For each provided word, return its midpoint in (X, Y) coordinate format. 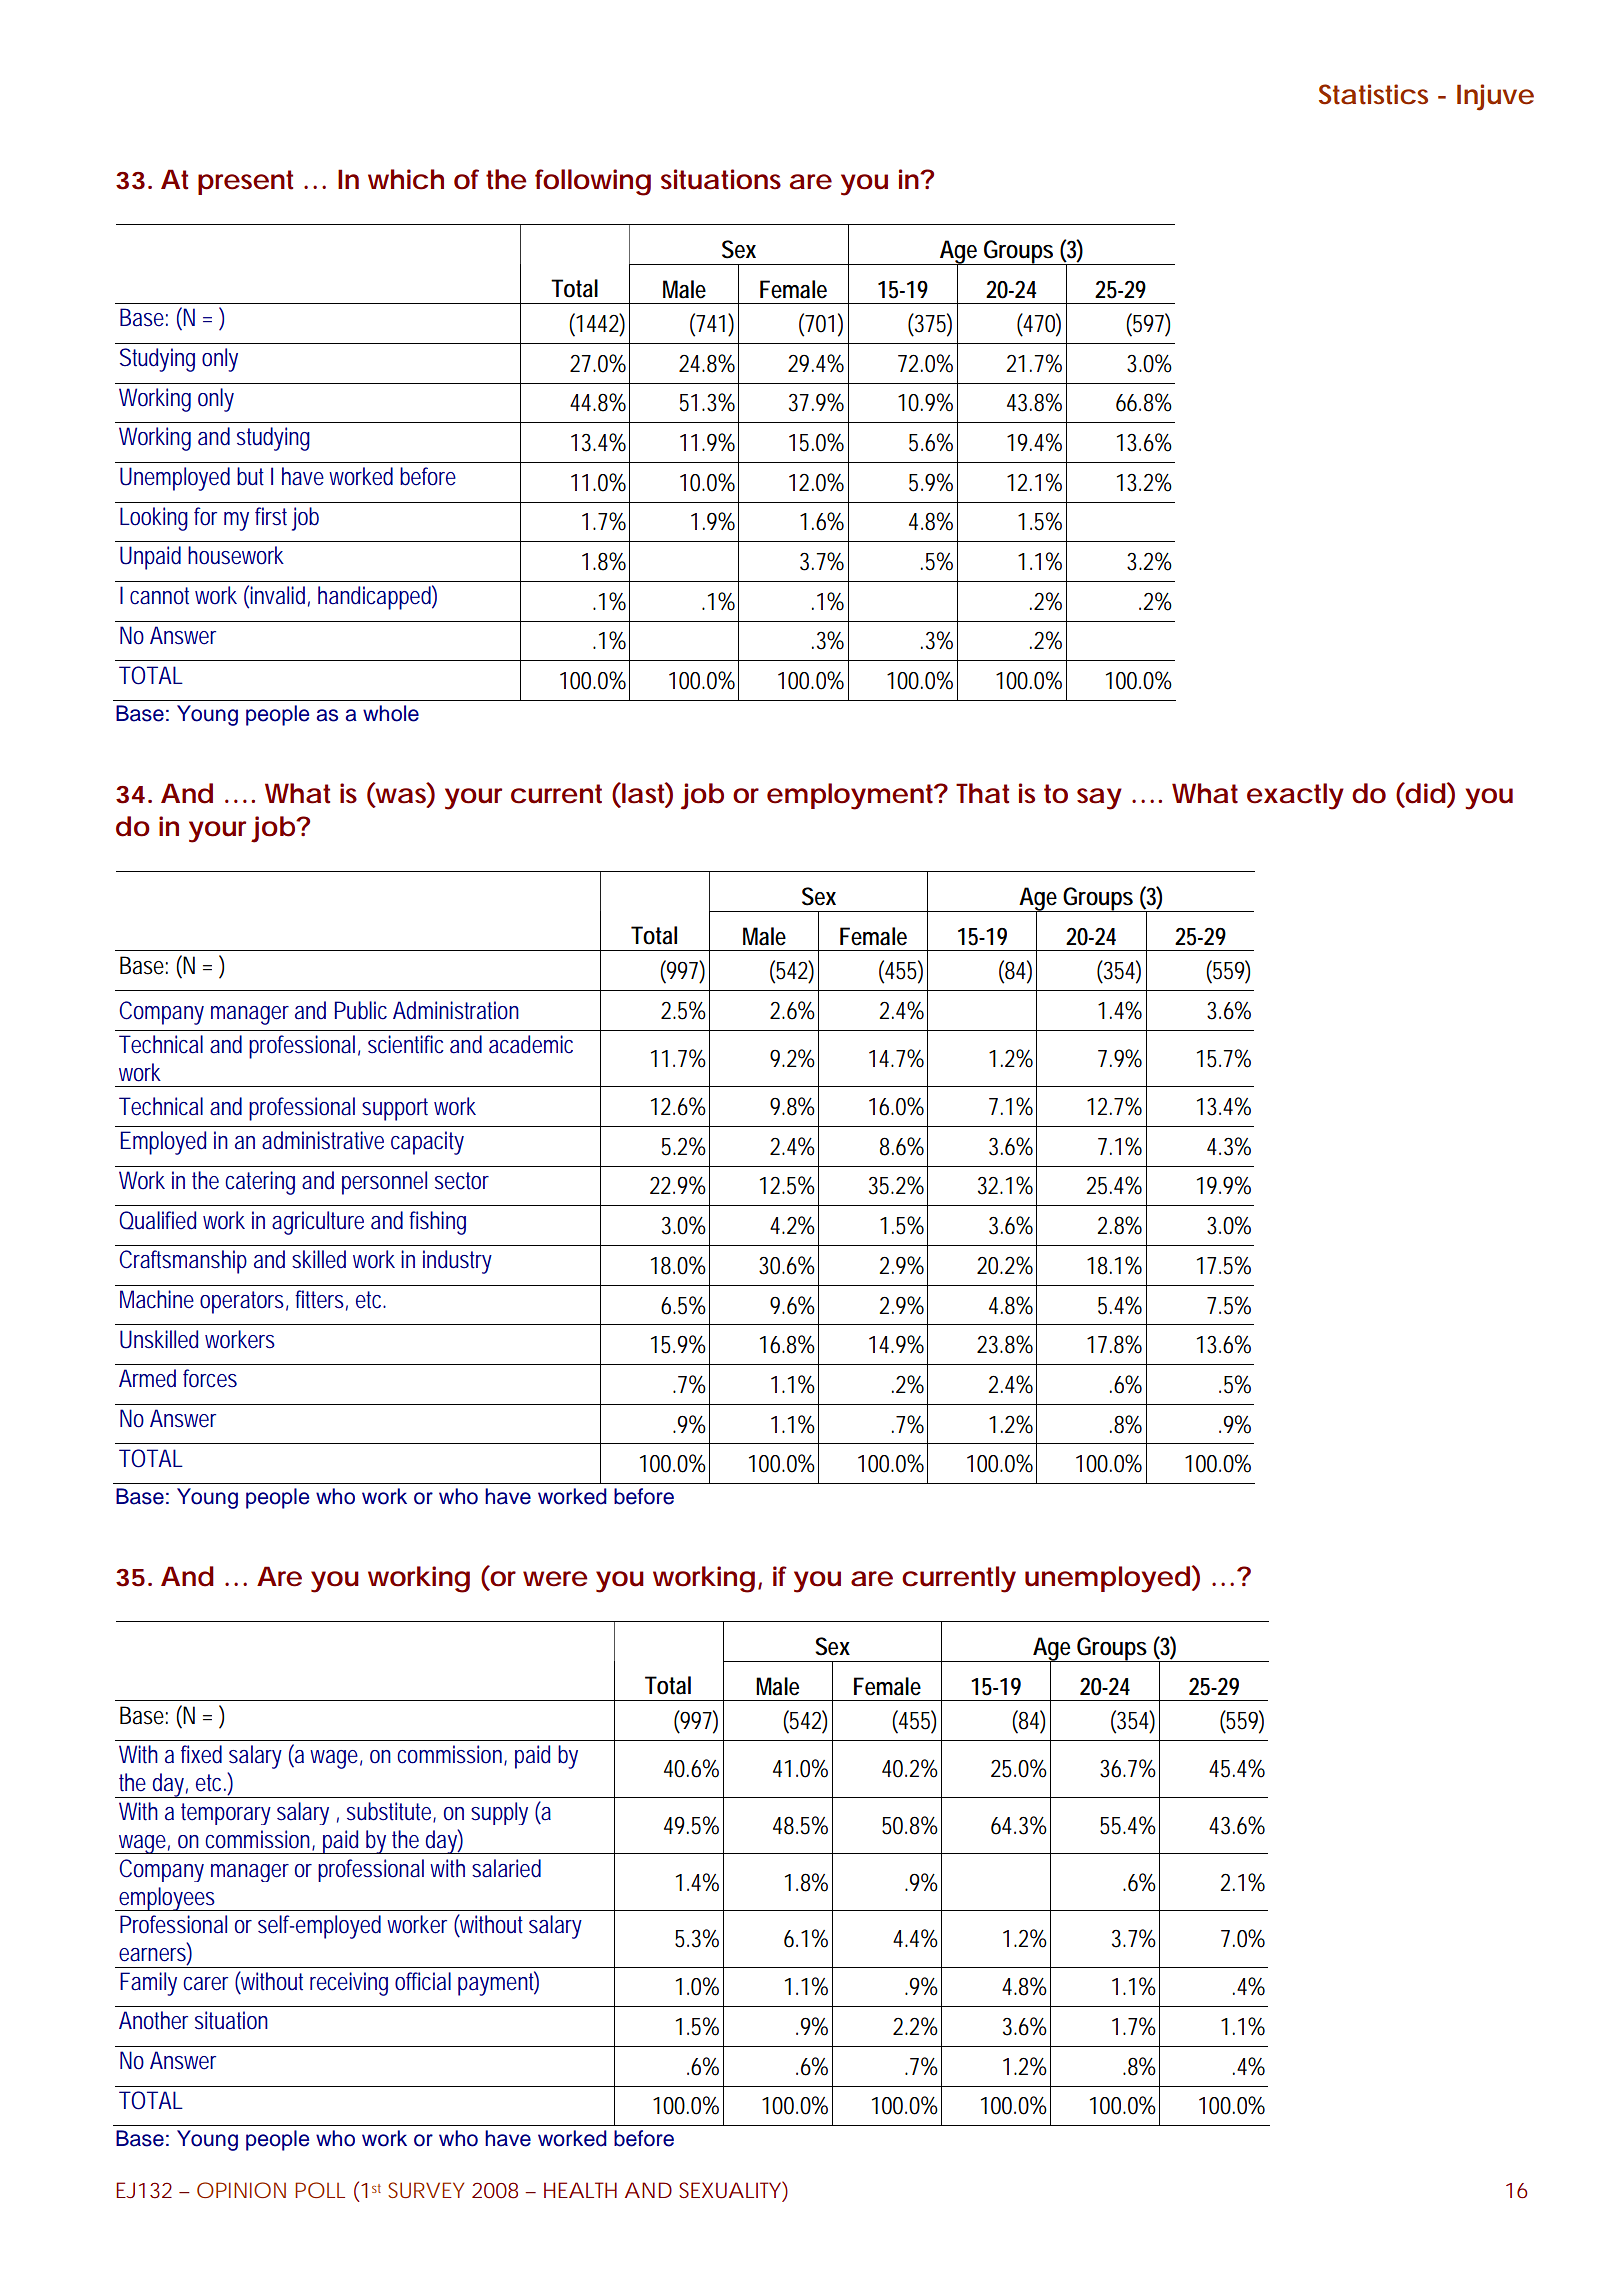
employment (852, 796)
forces (210, 1378)
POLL (320, 2190)
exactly (1295, 796)
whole (391, 713)
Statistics (1373, 94)
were (555, 1579)
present (245, 182)
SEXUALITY (731, 2190)
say (1099, 799)
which (406, 179)
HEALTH (580, 2190)
